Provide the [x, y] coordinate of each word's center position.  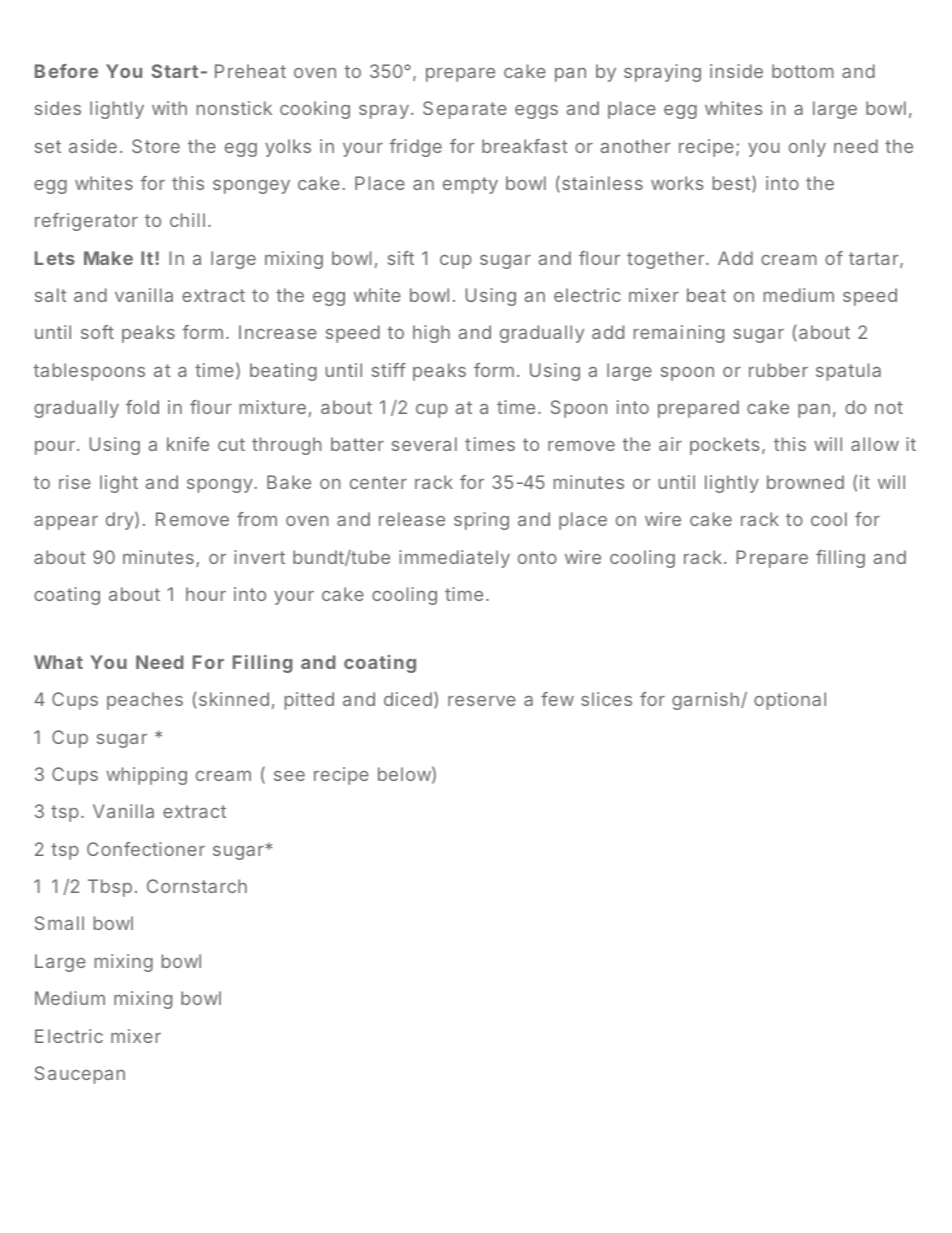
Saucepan [80, 1075]
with [169, 108]
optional [790, 701]
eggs [536, 112]
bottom [803, 71]
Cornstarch [197, 886]
